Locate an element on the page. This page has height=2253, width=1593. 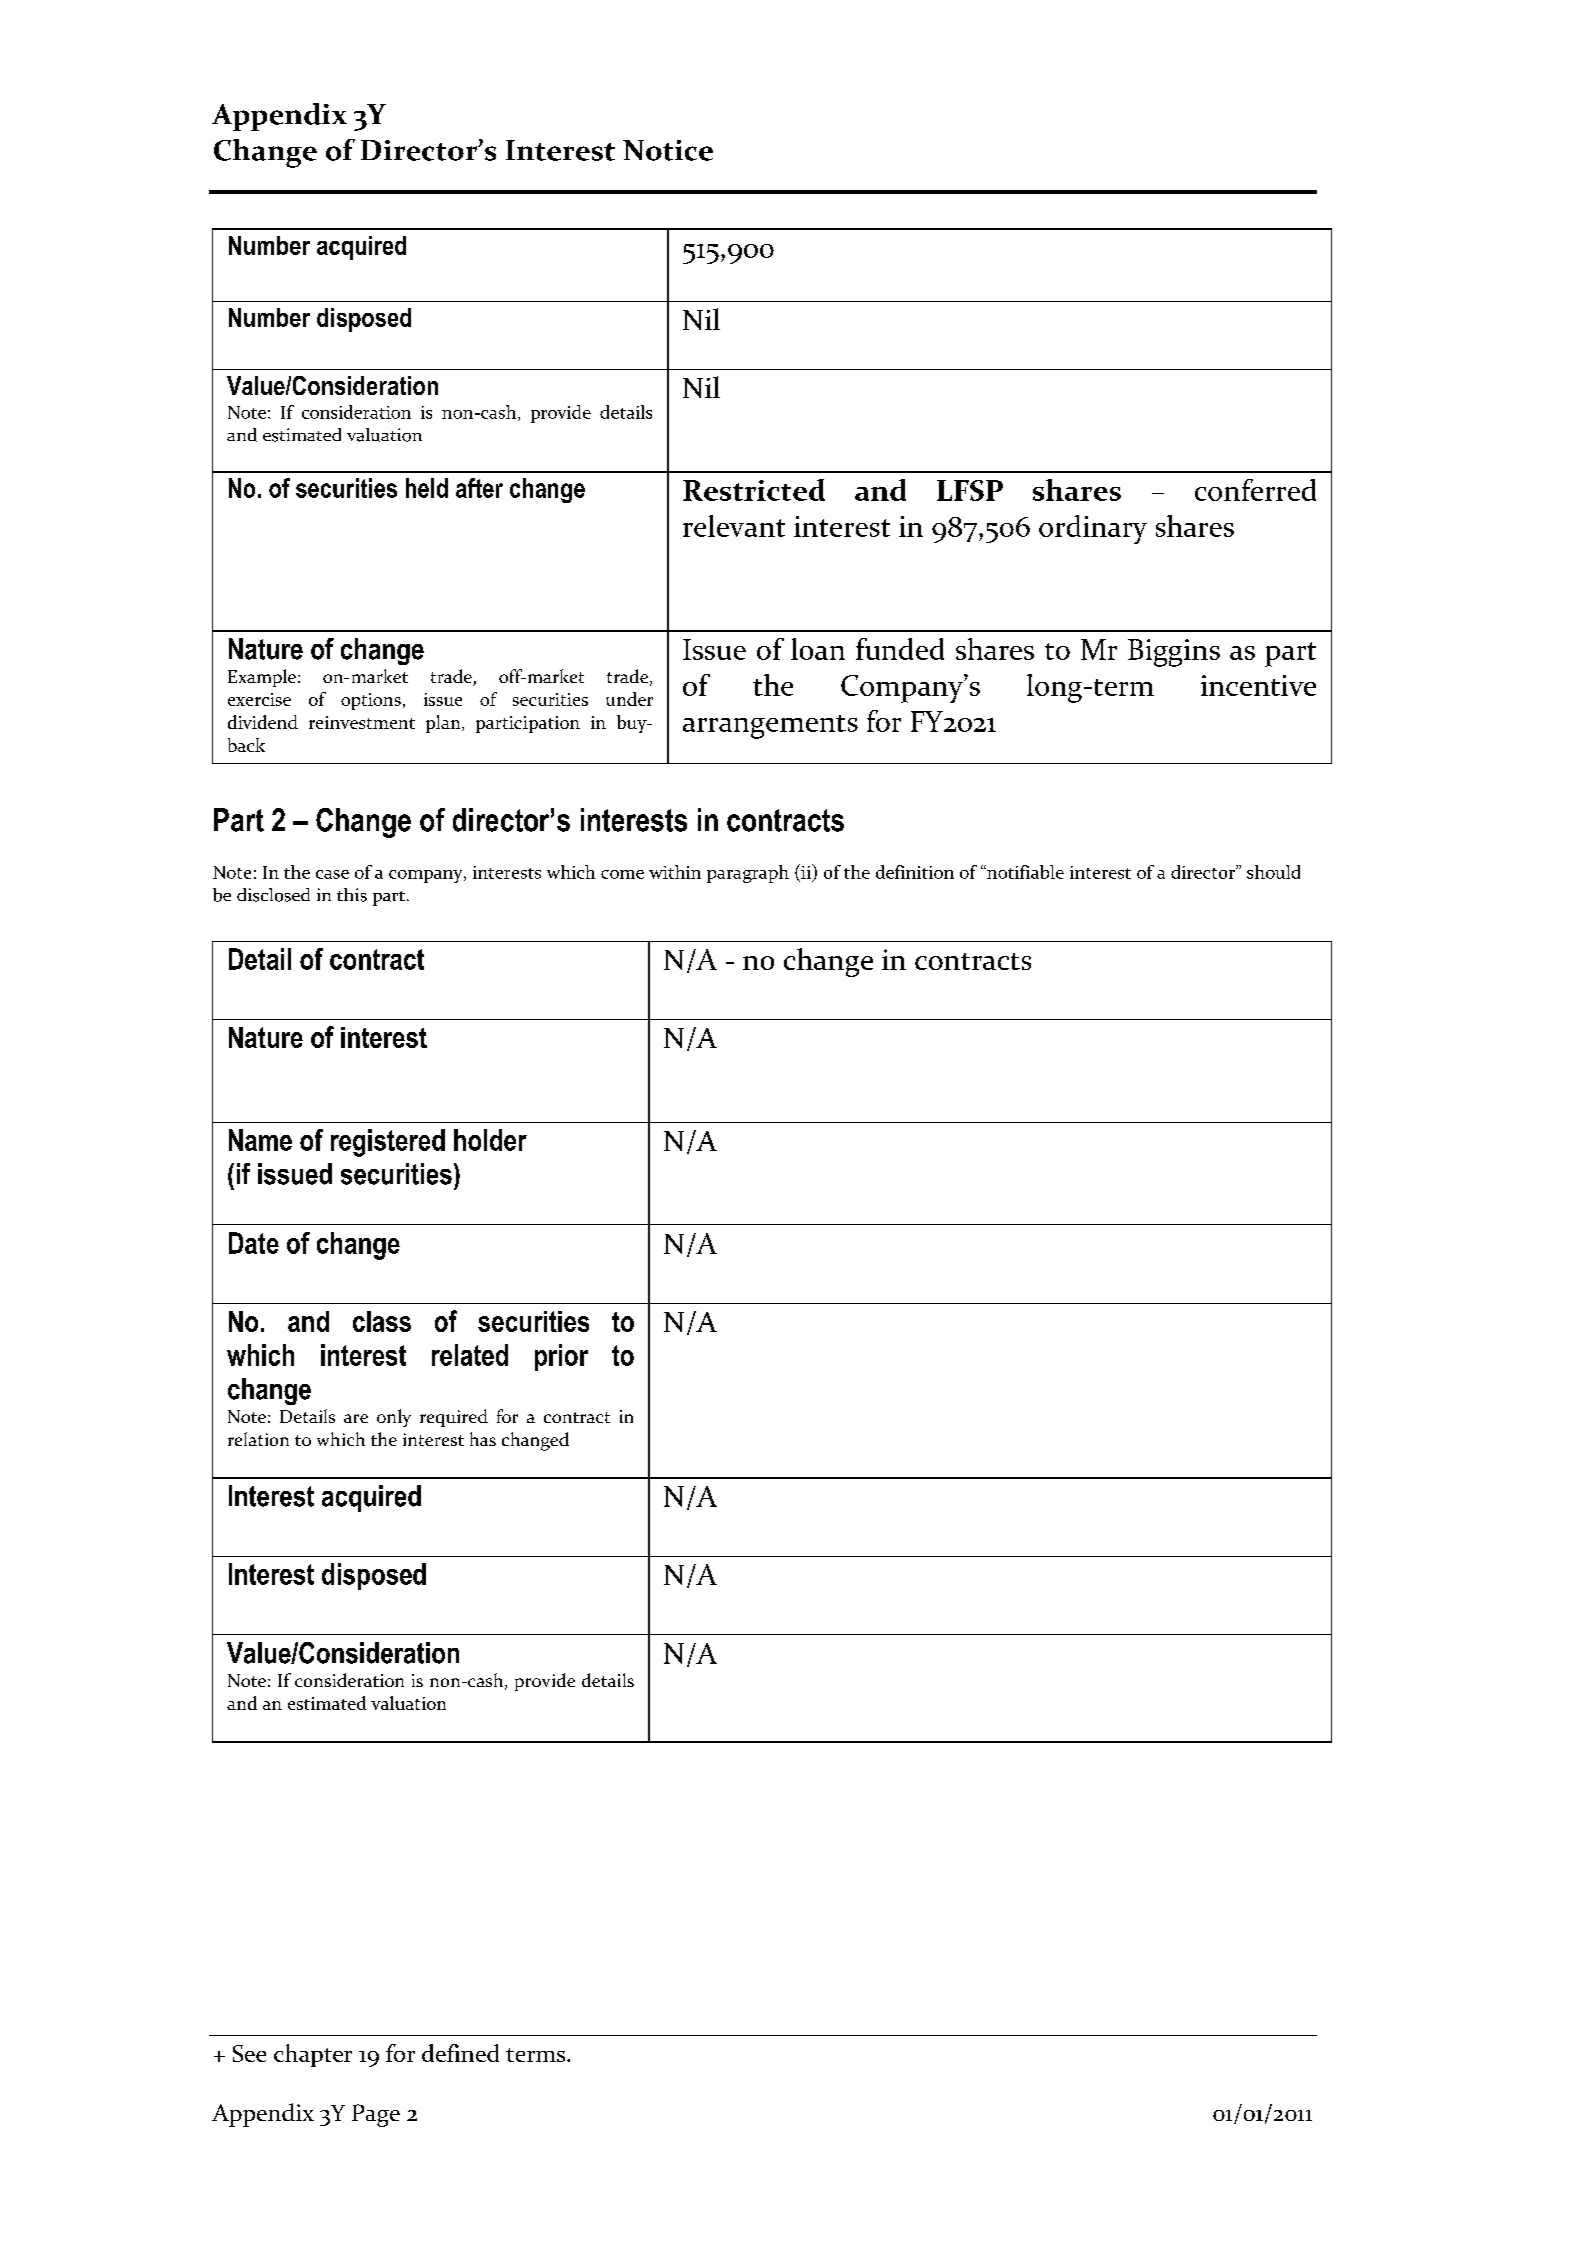
held is located at coordinates (427, 488).
